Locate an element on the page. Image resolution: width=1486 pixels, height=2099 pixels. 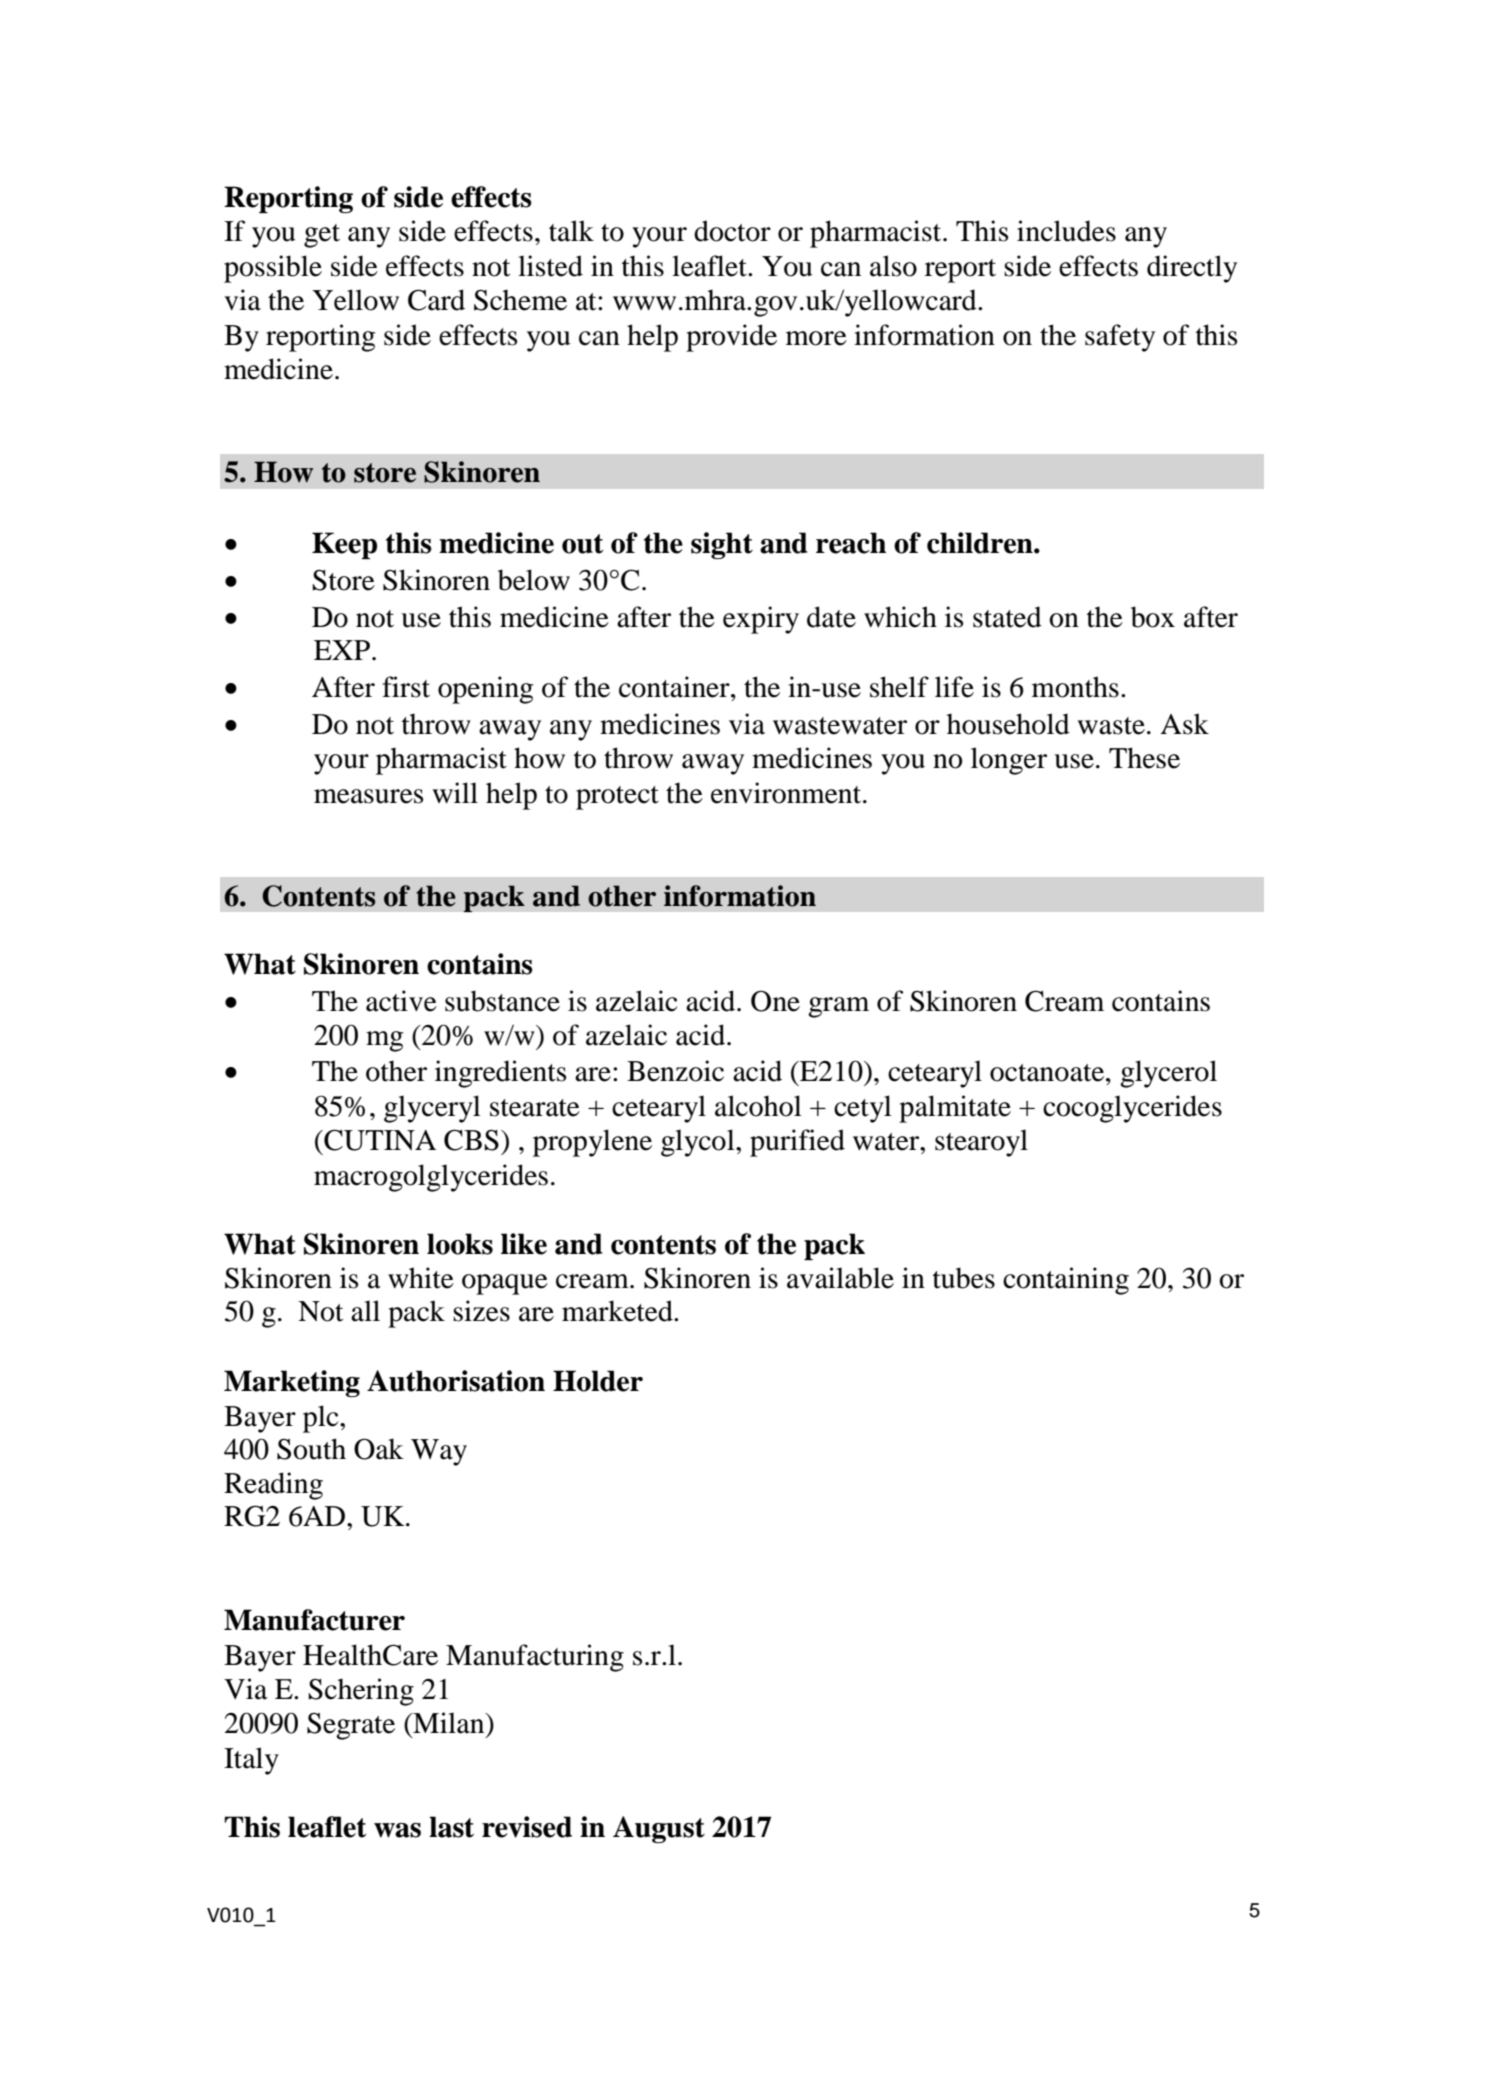
doctor is located at coordinates (732, 231).
